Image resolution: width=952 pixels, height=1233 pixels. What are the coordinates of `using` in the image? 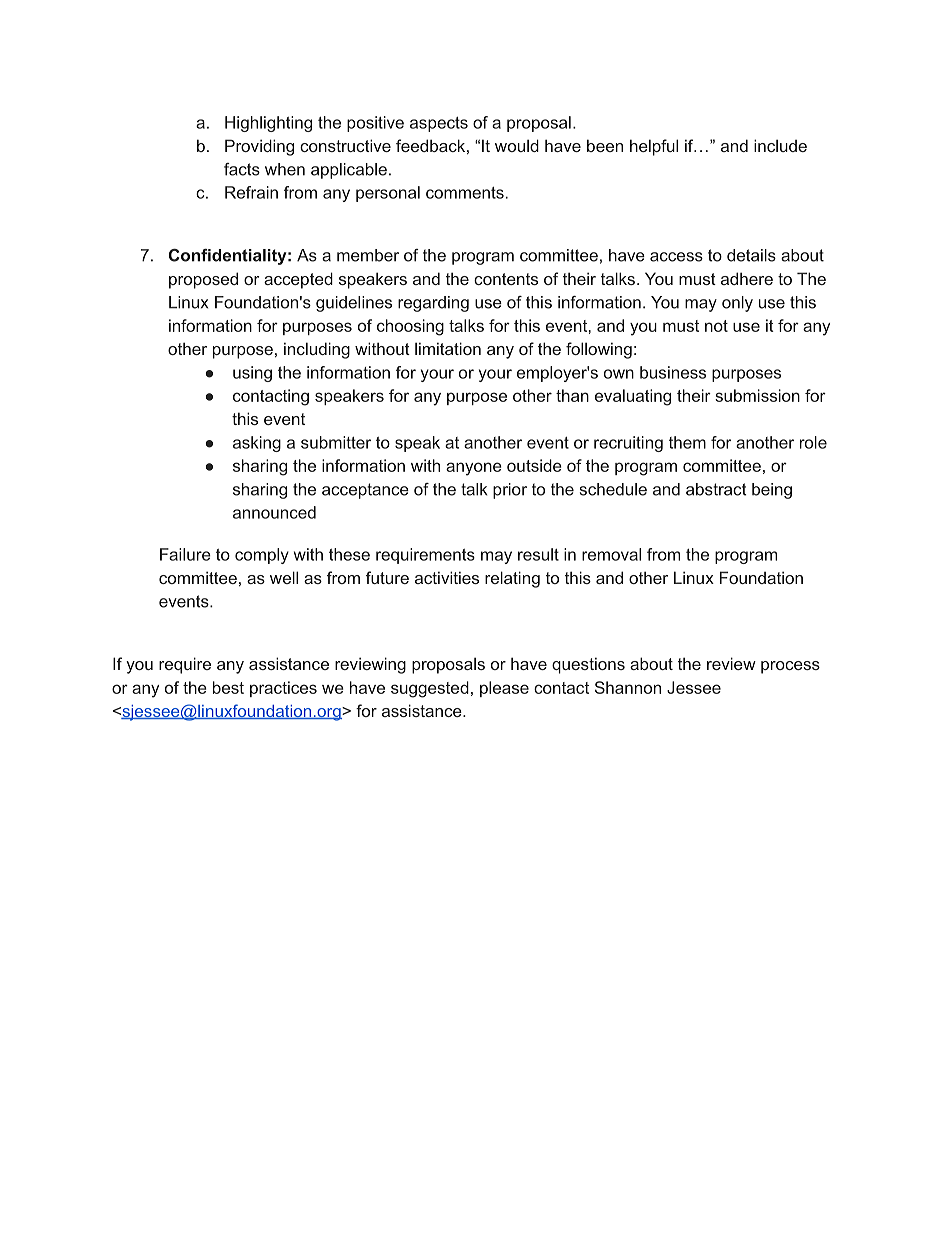 It's located at (252, 374).
